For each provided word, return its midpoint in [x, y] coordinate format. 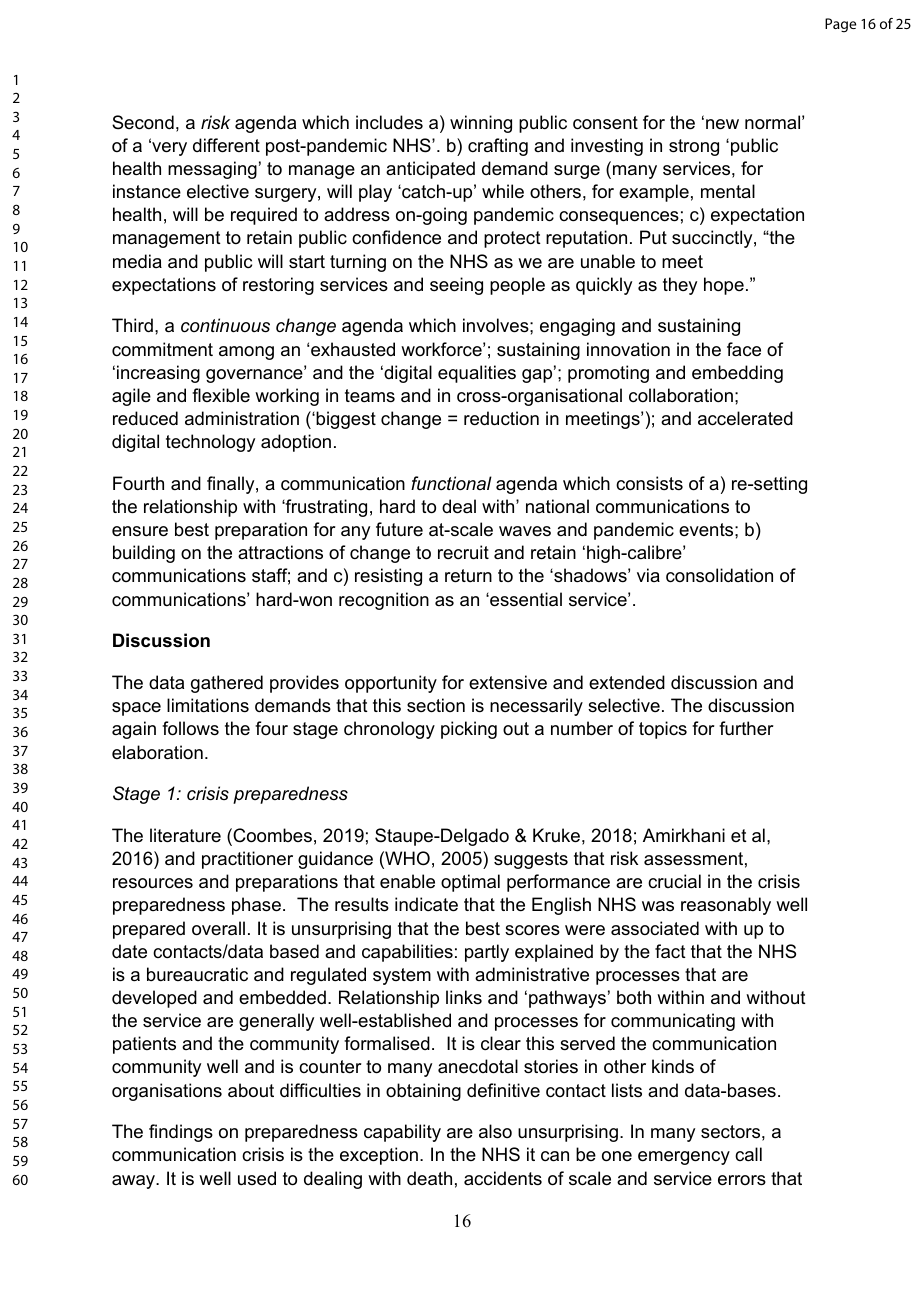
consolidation [719, 575]
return [468, 576]
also [495, 1131]
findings [181, 1133]
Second [143, 122]
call [748, 1154]
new [722, 124]
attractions [280, 552]
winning [481, 124]
